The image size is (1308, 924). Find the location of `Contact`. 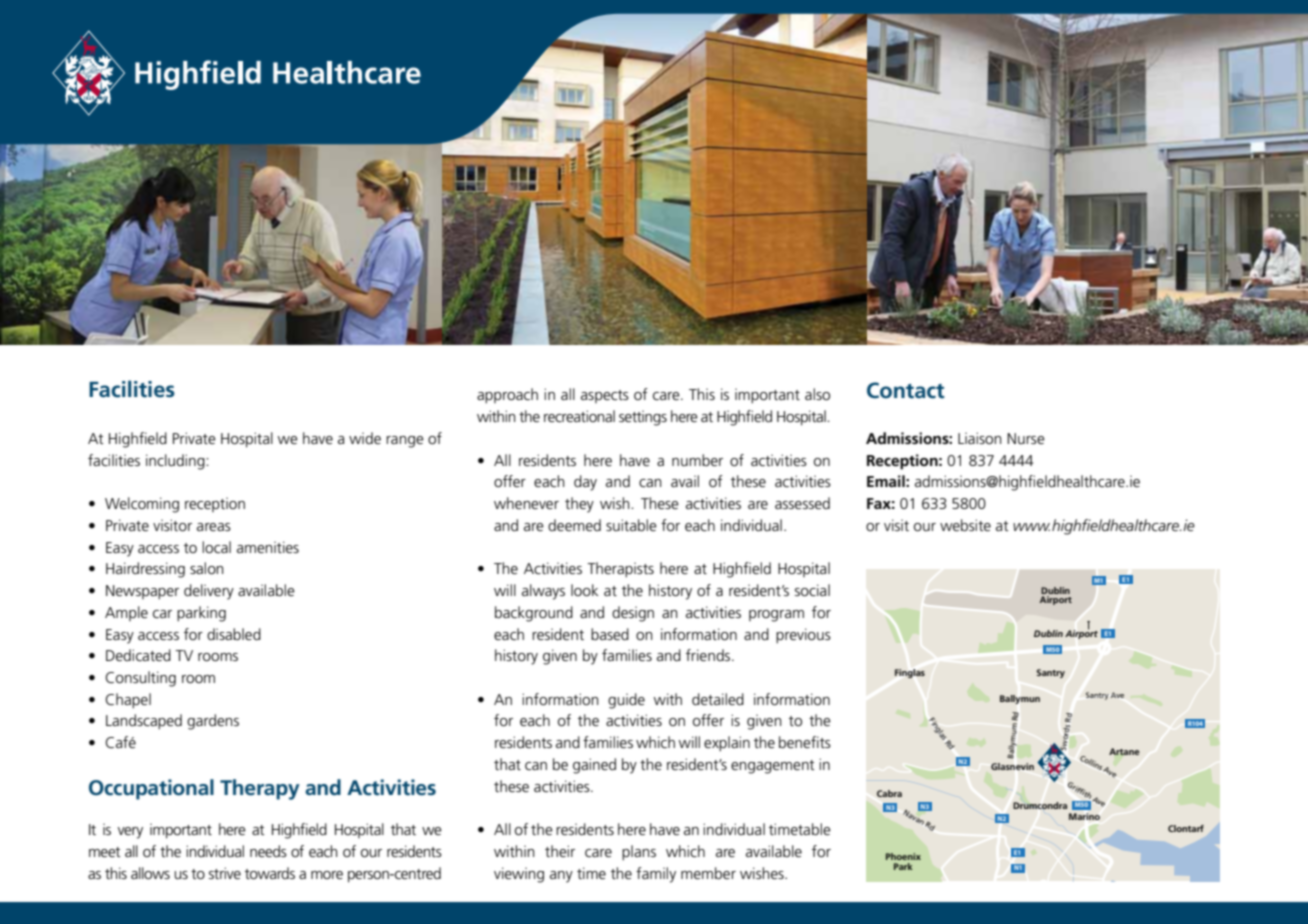

Contact is located at coordinates (906, 390).
